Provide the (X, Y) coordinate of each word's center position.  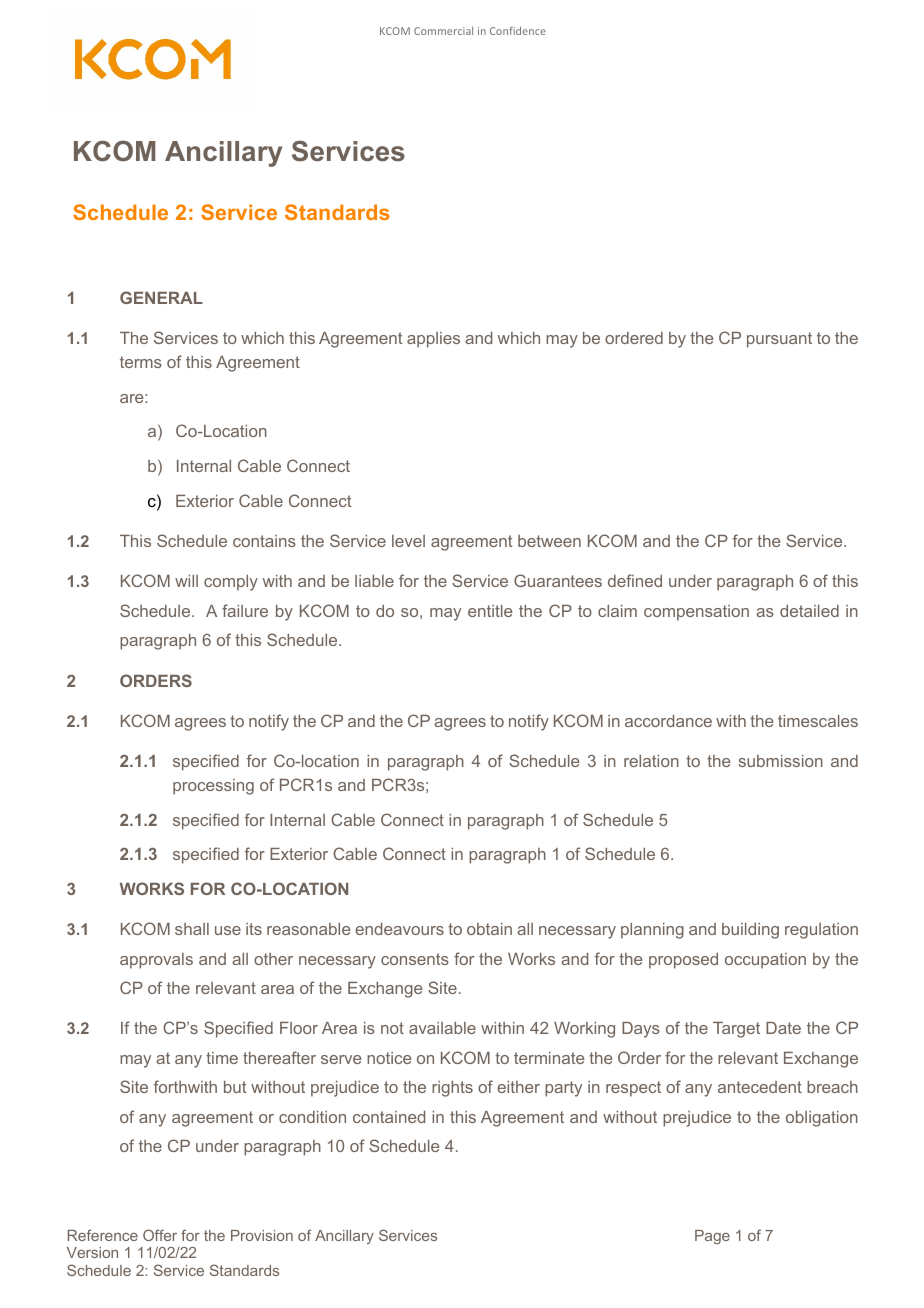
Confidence (518, 31)
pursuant (779, 340)
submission (781, 761)
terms (141, 362)
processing (213, 787)
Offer (160, 1235)
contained (389, 1117)
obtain (489, 929)
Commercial (443, 31)
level (408, 541)
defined (635, 580)
